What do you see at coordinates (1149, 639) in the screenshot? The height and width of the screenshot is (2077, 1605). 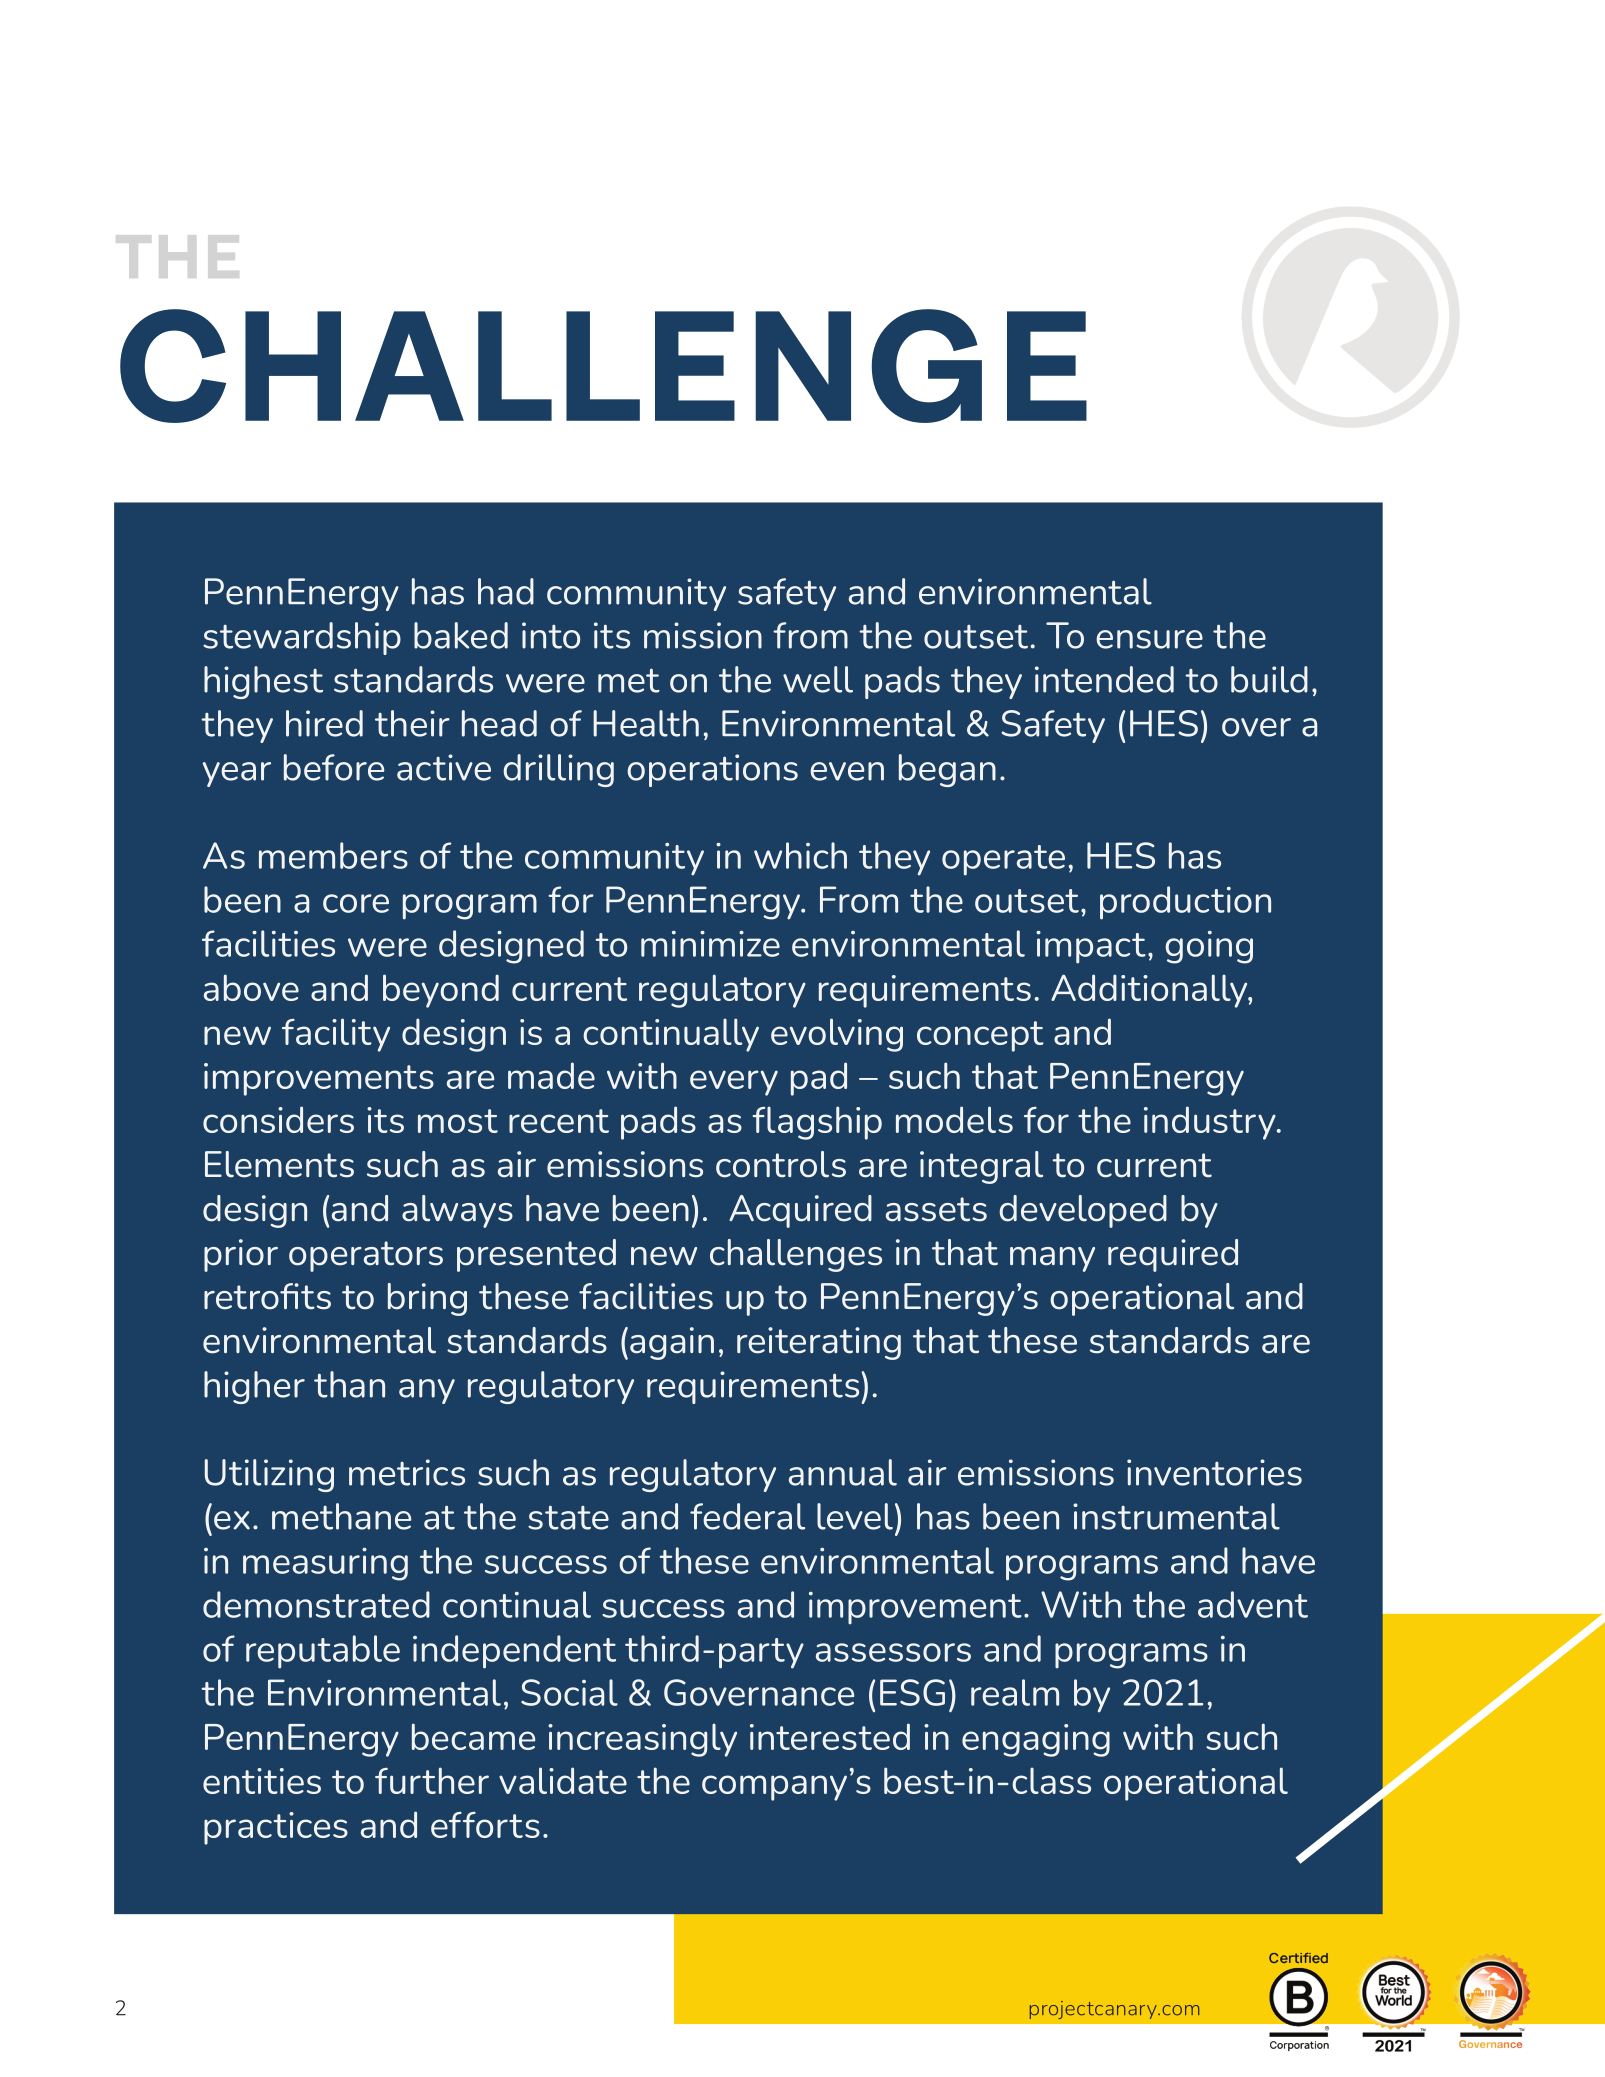 I see `ensure` at bounding box center [1149, 639].
